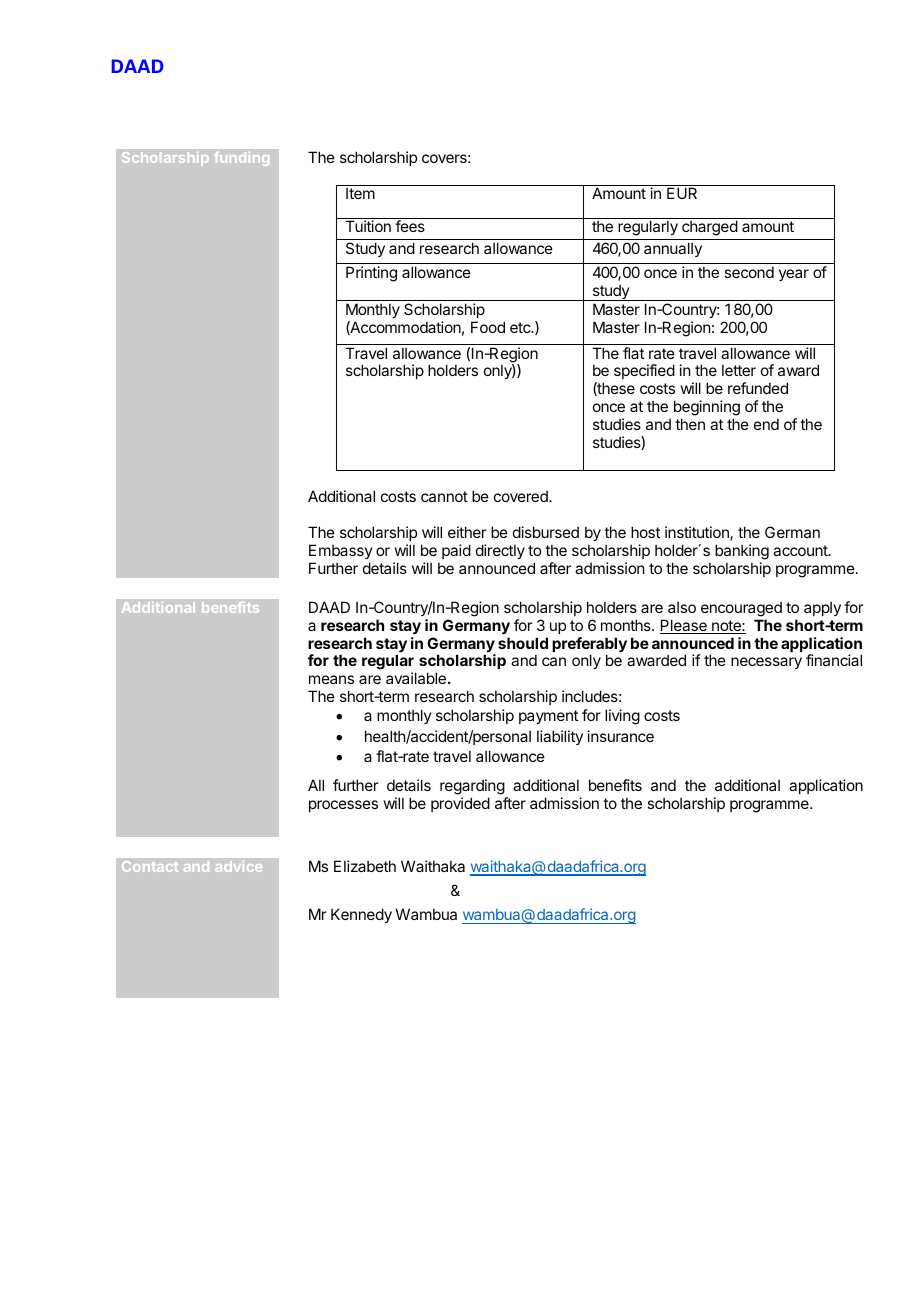 Image resolution: width=924 pixels, height=1308 pixels. I want to click on funding, so click(241, 159).
